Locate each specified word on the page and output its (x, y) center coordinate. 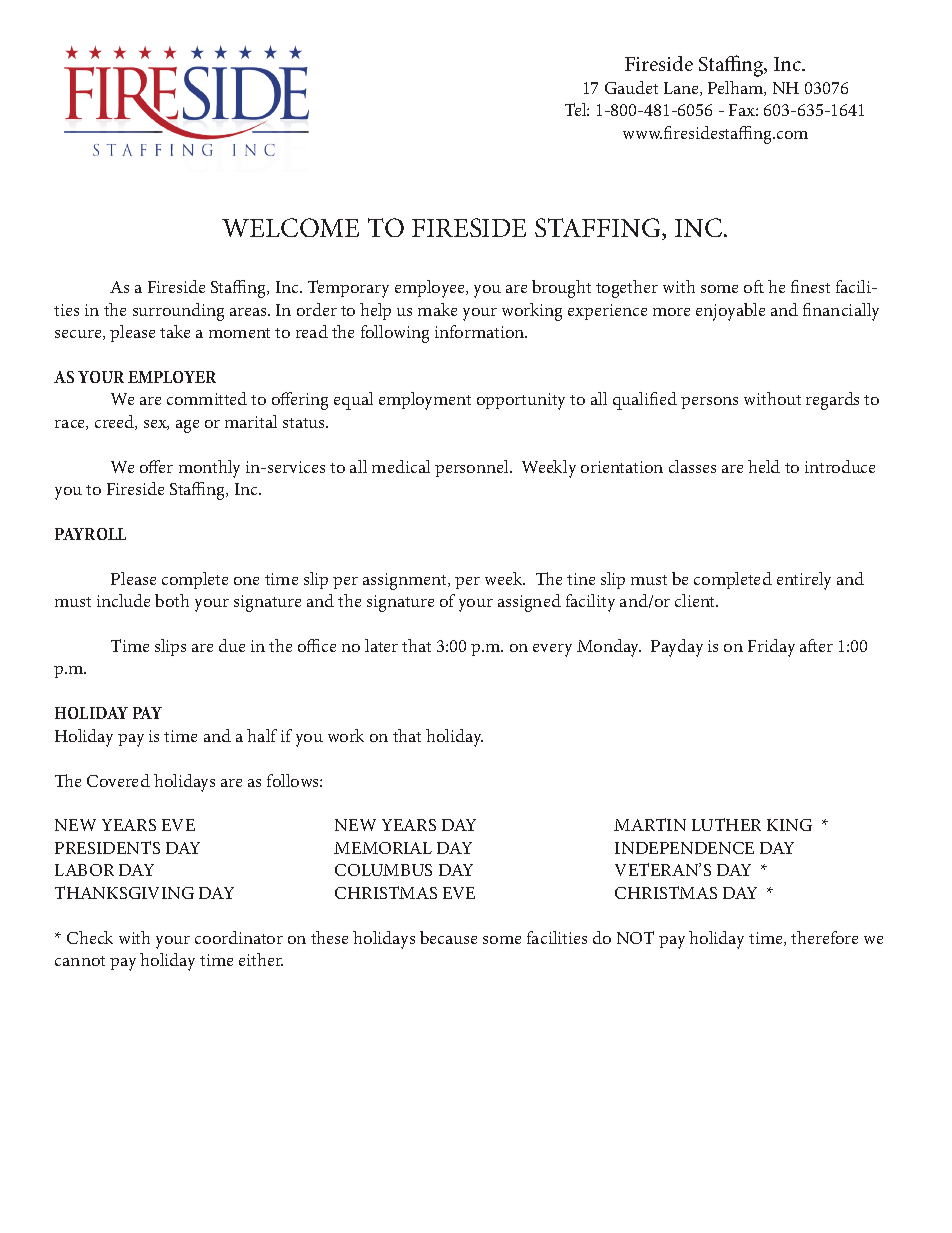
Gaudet (631, 87)
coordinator (239, 937)
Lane (682, 89)
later (381, 645)
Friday (771, 648)
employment (425, 401)
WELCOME (290, 227)
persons (709, 403)
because (448, 937)
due (232, 645)
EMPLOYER (172, 377)
